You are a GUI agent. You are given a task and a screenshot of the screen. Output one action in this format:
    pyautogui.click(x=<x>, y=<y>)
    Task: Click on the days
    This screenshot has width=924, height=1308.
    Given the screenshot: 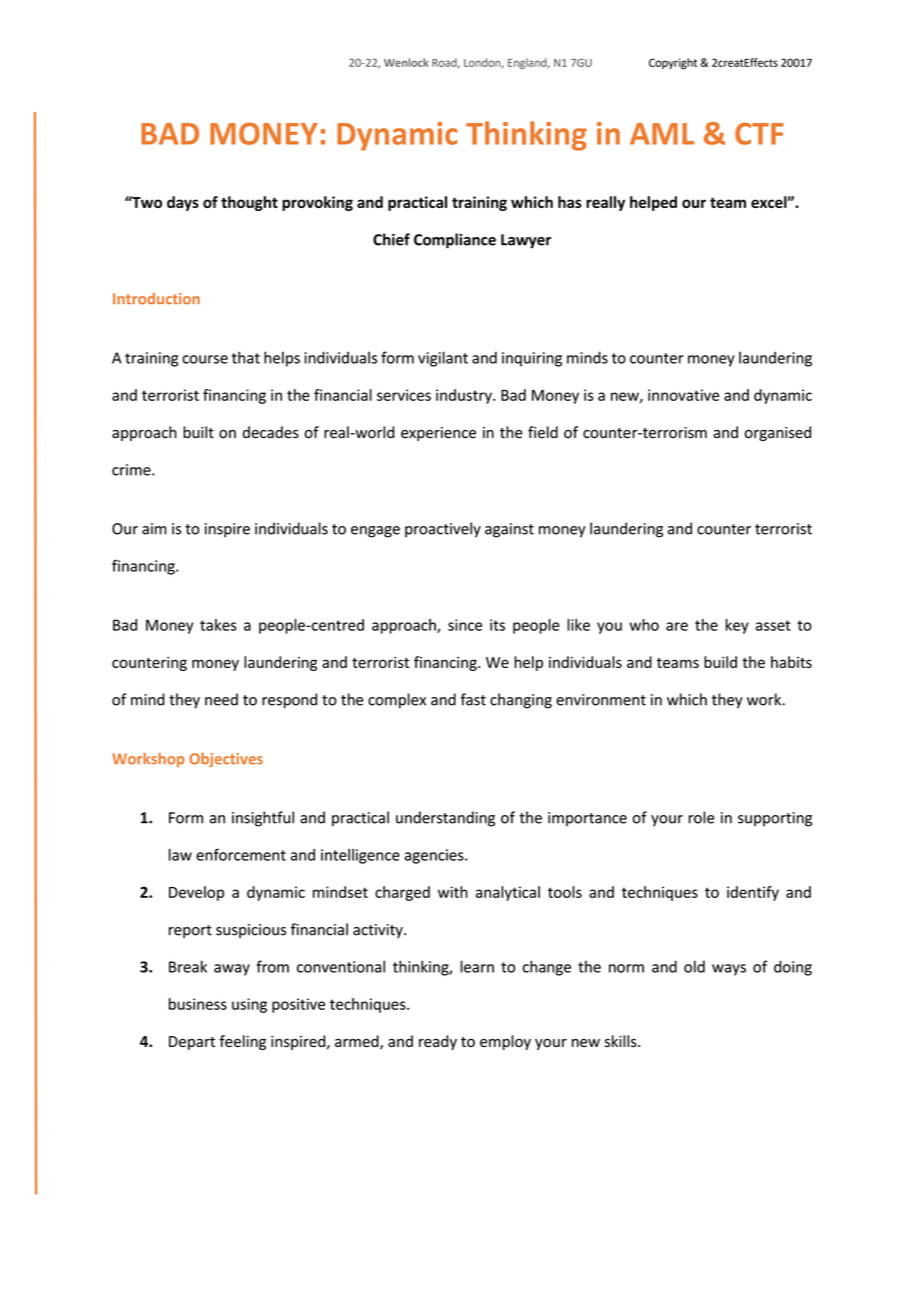 What is the action you would take?
    pyautogui.click(x=183, y=203)
